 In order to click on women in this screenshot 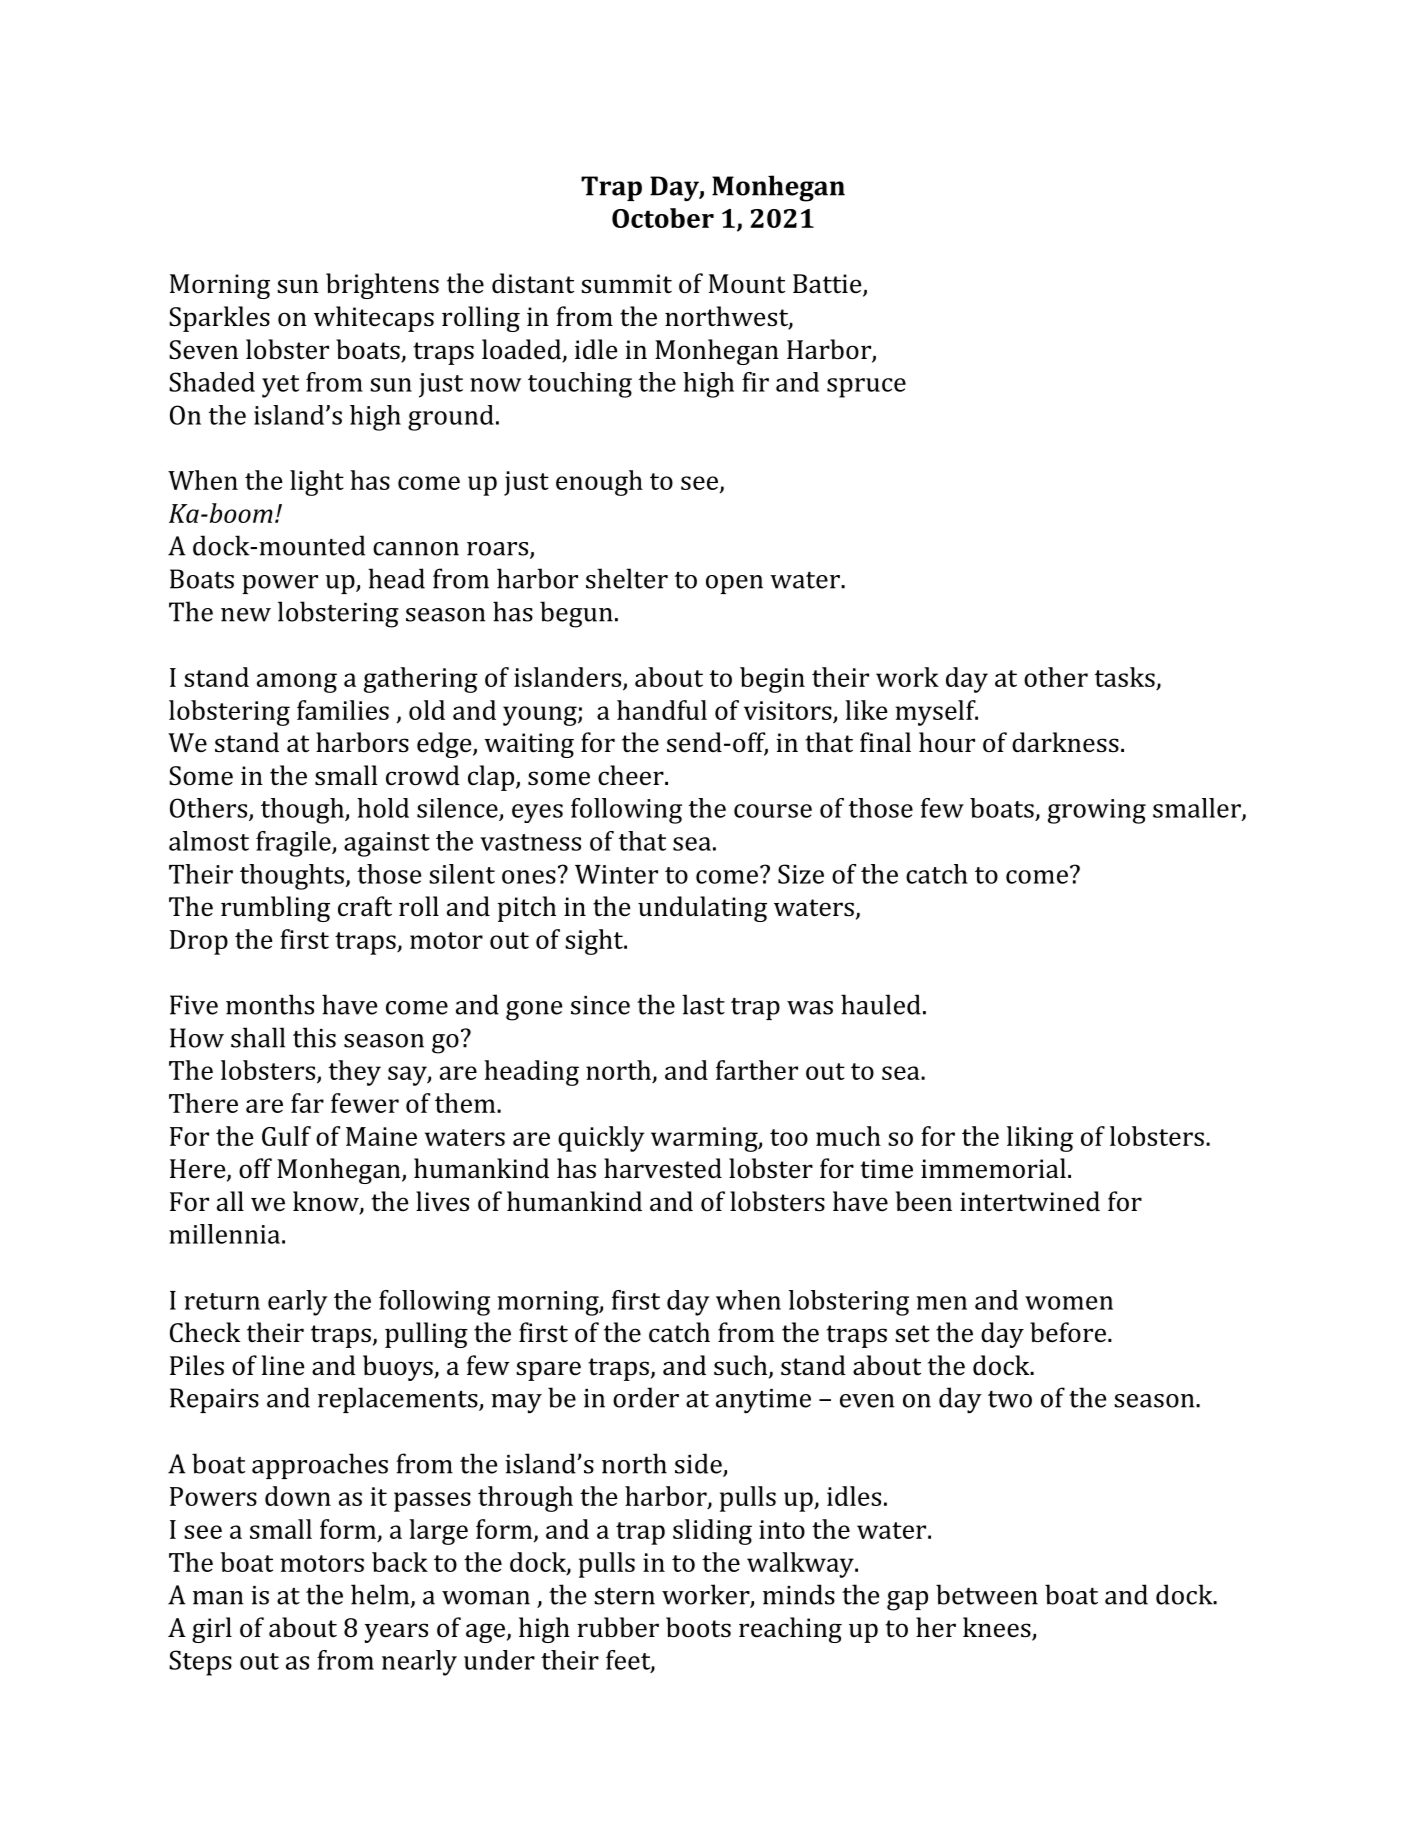, I will do `click(1069, 1303)`.
